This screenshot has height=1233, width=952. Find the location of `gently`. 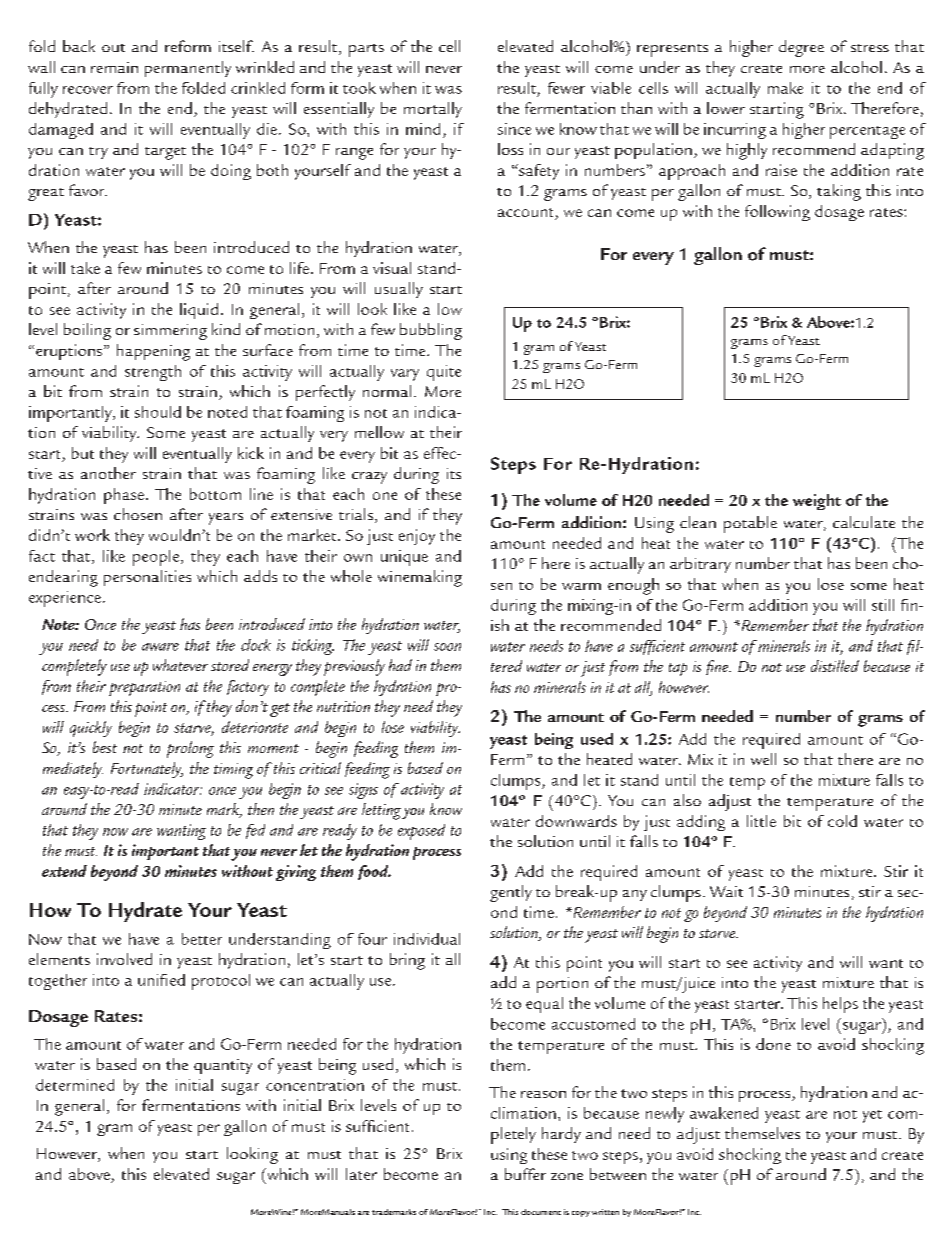

gently is located at coordinates (511, 893).
